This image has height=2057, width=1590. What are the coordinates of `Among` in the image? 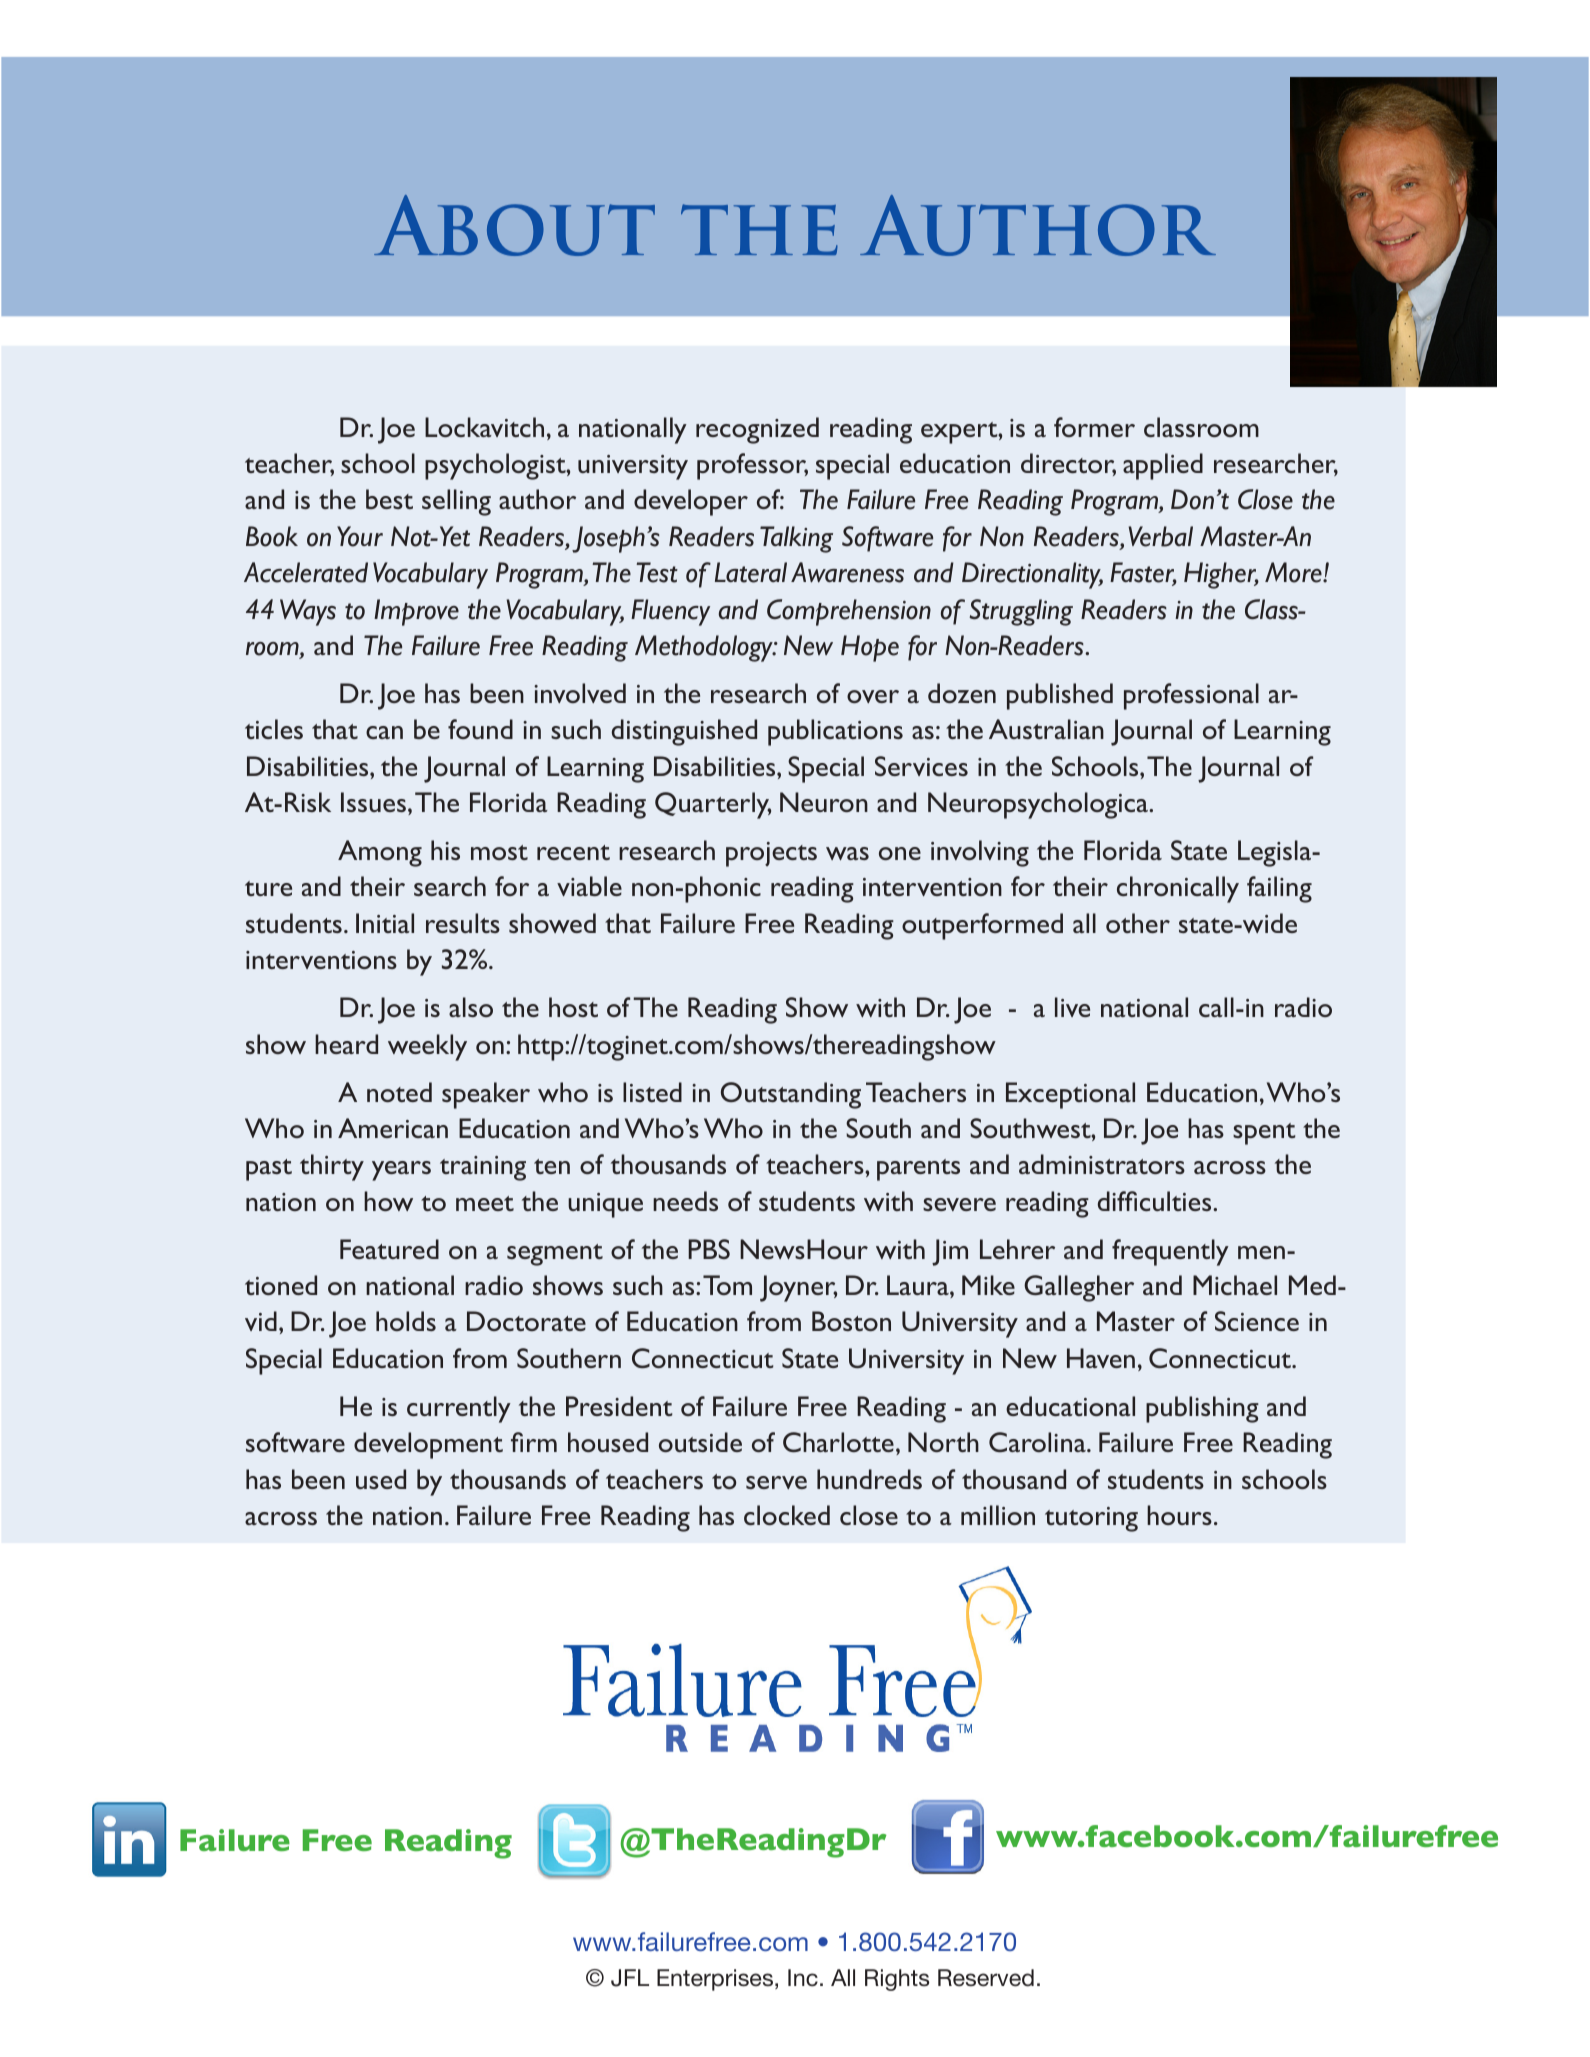 It's located at (380, 853).
